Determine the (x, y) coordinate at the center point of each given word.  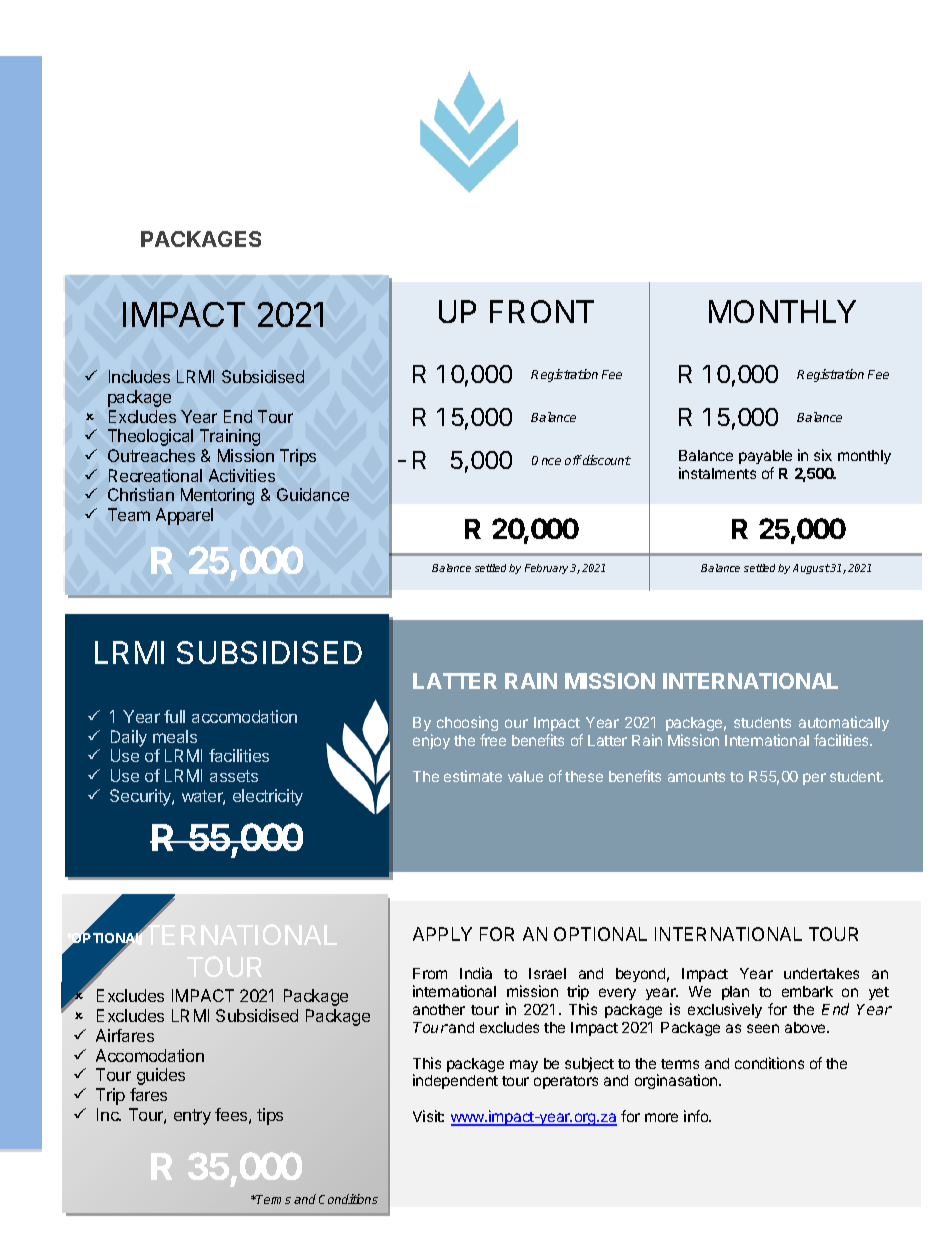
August (811, 569)
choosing (467, 725)
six (823, 455)
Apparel (184, 516)
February (546, 569)
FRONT (542, 311)
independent (455, 1081)
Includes (139, 376)
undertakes (821, 973)
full (174, 716)
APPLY (442, 934)
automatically (844, 725)
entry (192, 1117)
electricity (268, 797)
